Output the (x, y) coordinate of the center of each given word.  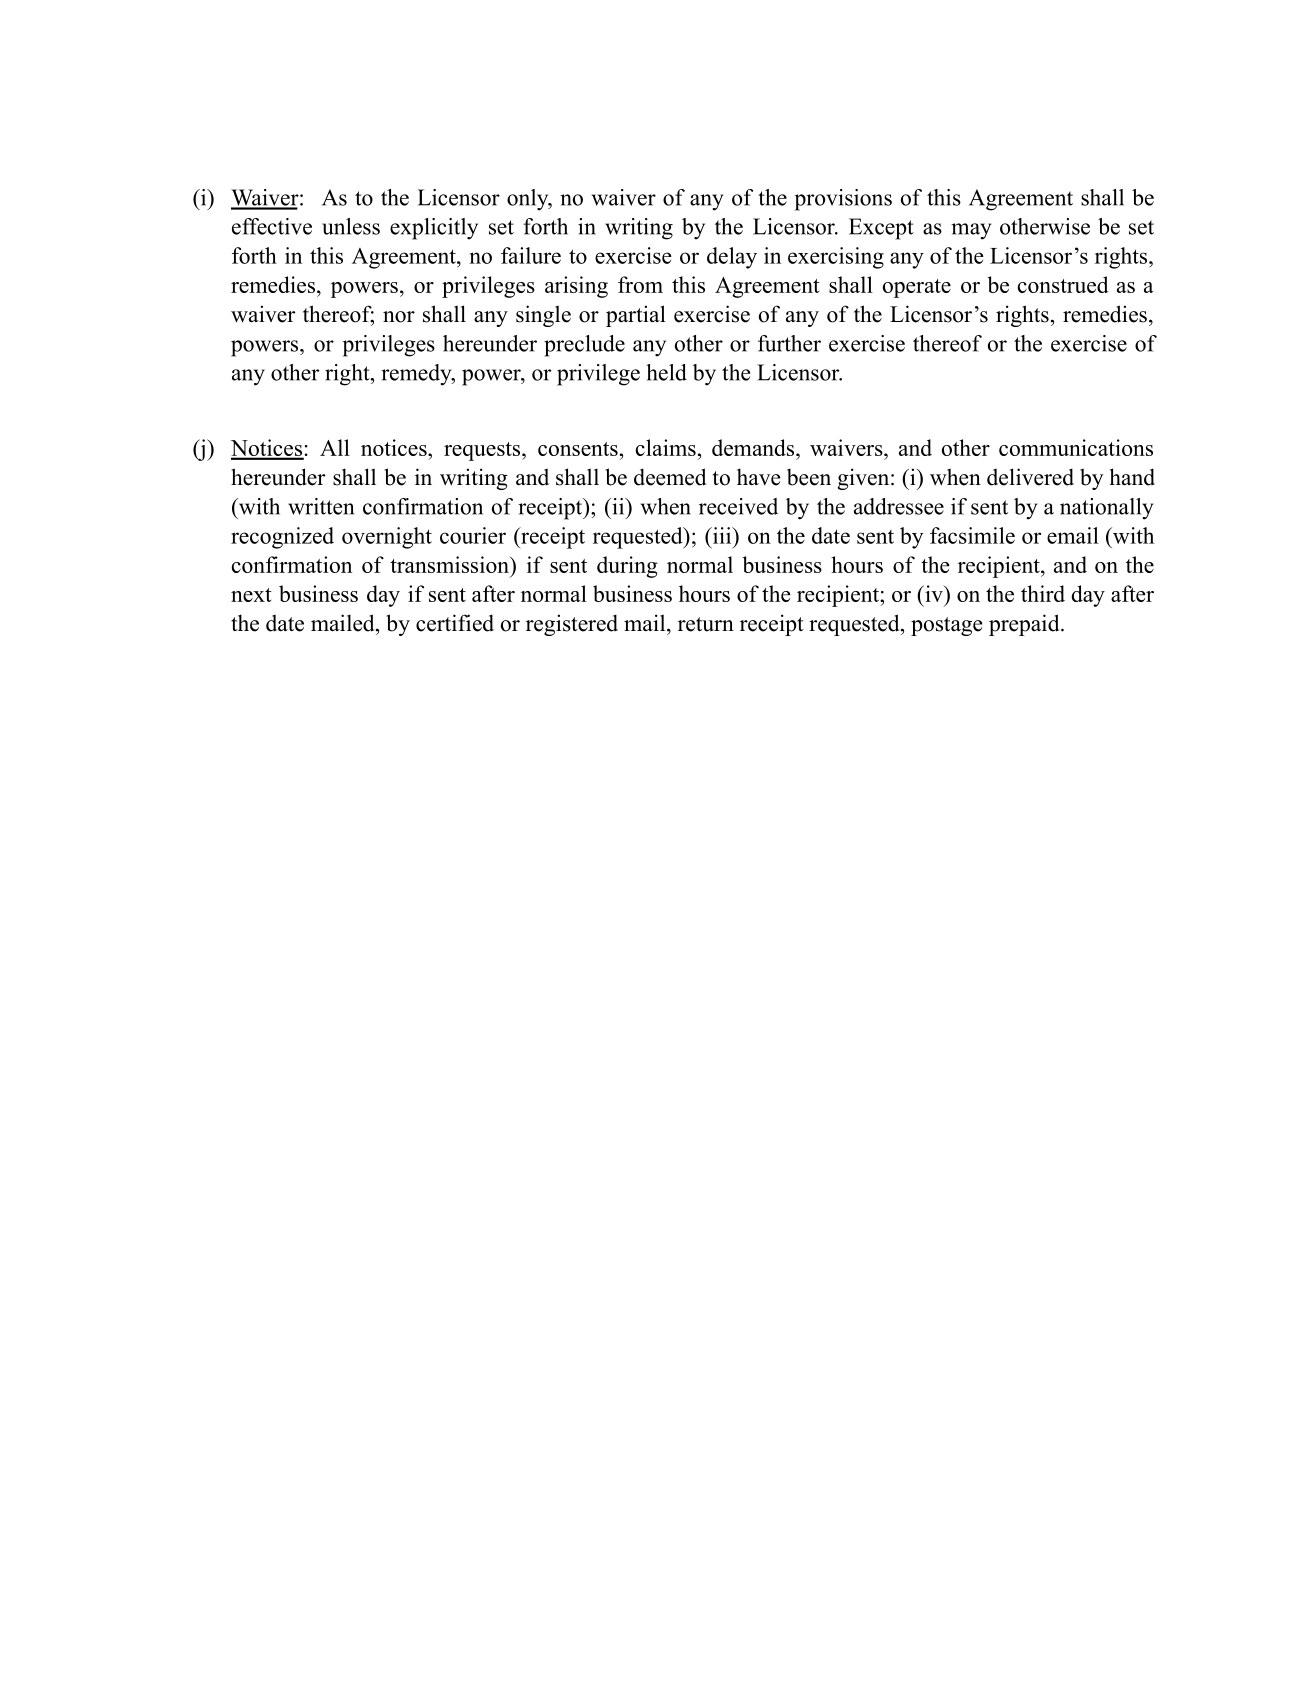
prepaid (1025, 625)
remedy (417, 375)
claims (666, 447)
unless (351, 226)
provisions (843, 200)
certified (455, 623)
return (706, 624)
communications (1076, 447)
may (971, 231)
